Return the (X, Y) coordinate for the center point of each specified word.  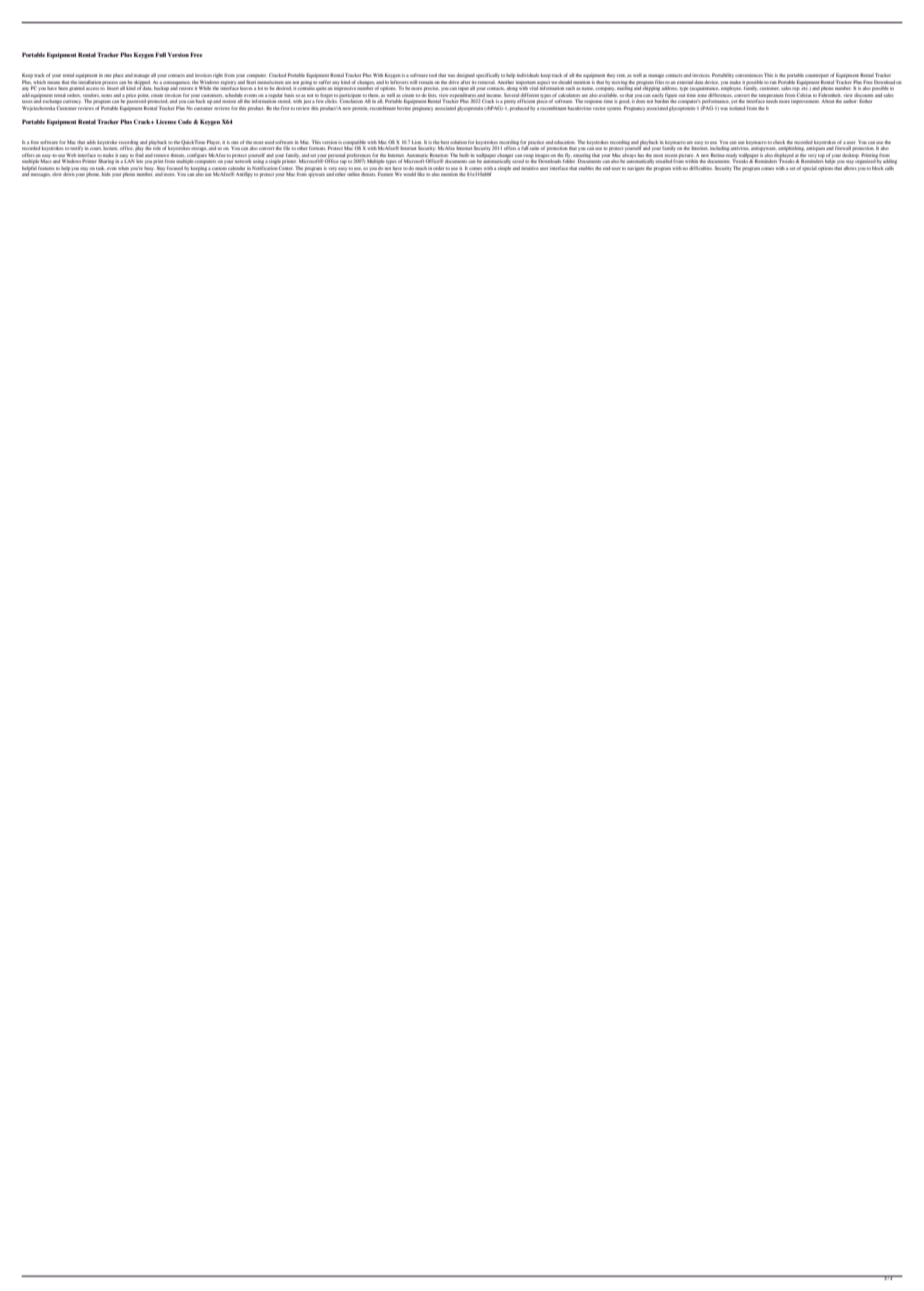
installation (90, 82)
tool (433, 75)
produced (519, 108)
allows (850, 168)
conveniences (749, 75)
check (779, 142)
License (166, 121)
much (421, 168)
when (123, 168)
